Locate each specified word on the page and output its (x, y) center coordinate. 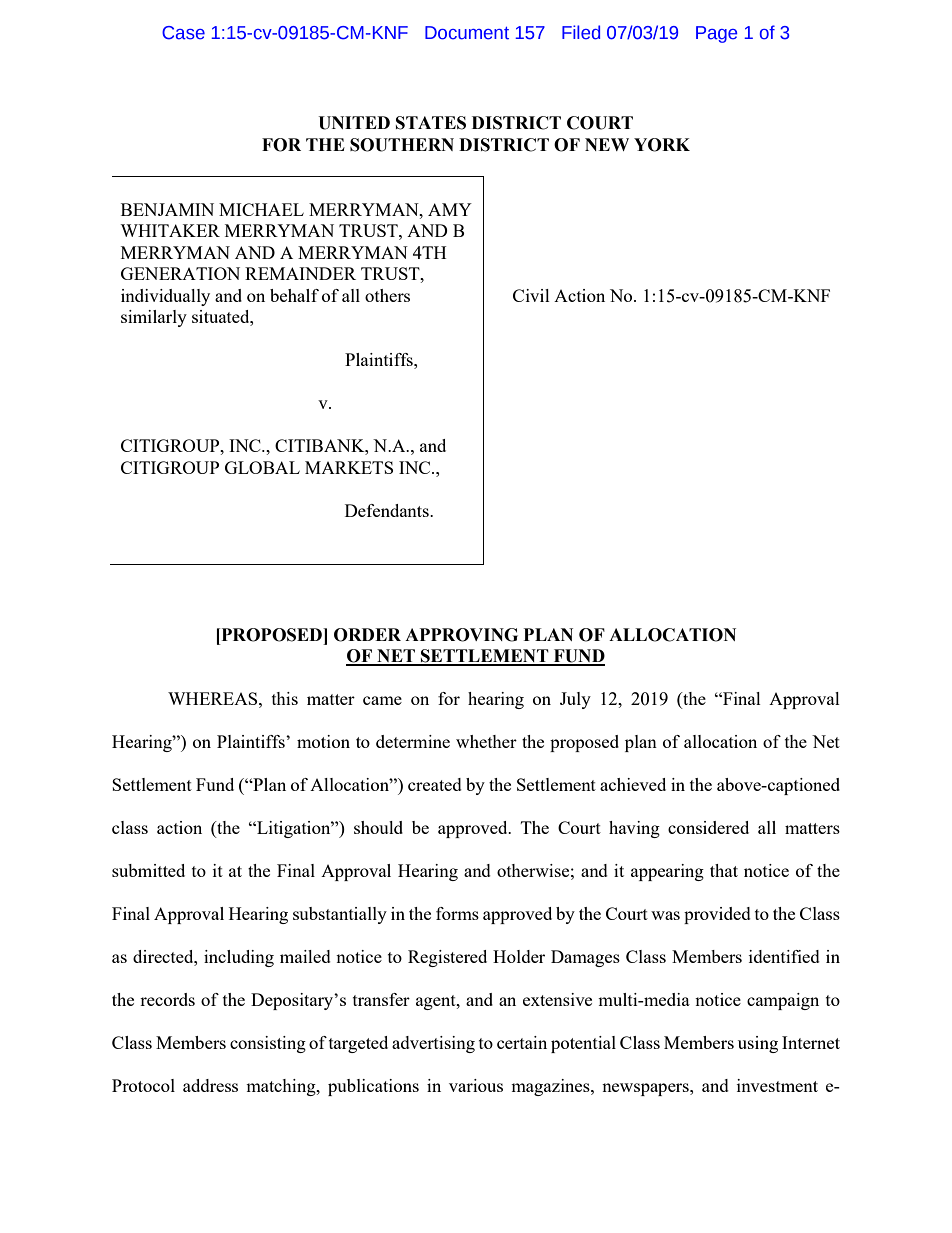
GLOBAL (262, 467)
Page (716, 34)
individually (165, 297)
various (476, 1085)
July (575, 700)
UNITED (354, 123)
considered (708, 827)
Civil (531, 295)
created (435, 784)
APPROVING (461, 635)
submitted (148, 870)
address (210, 1085)
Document (467, 33)
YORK (662, 145)
